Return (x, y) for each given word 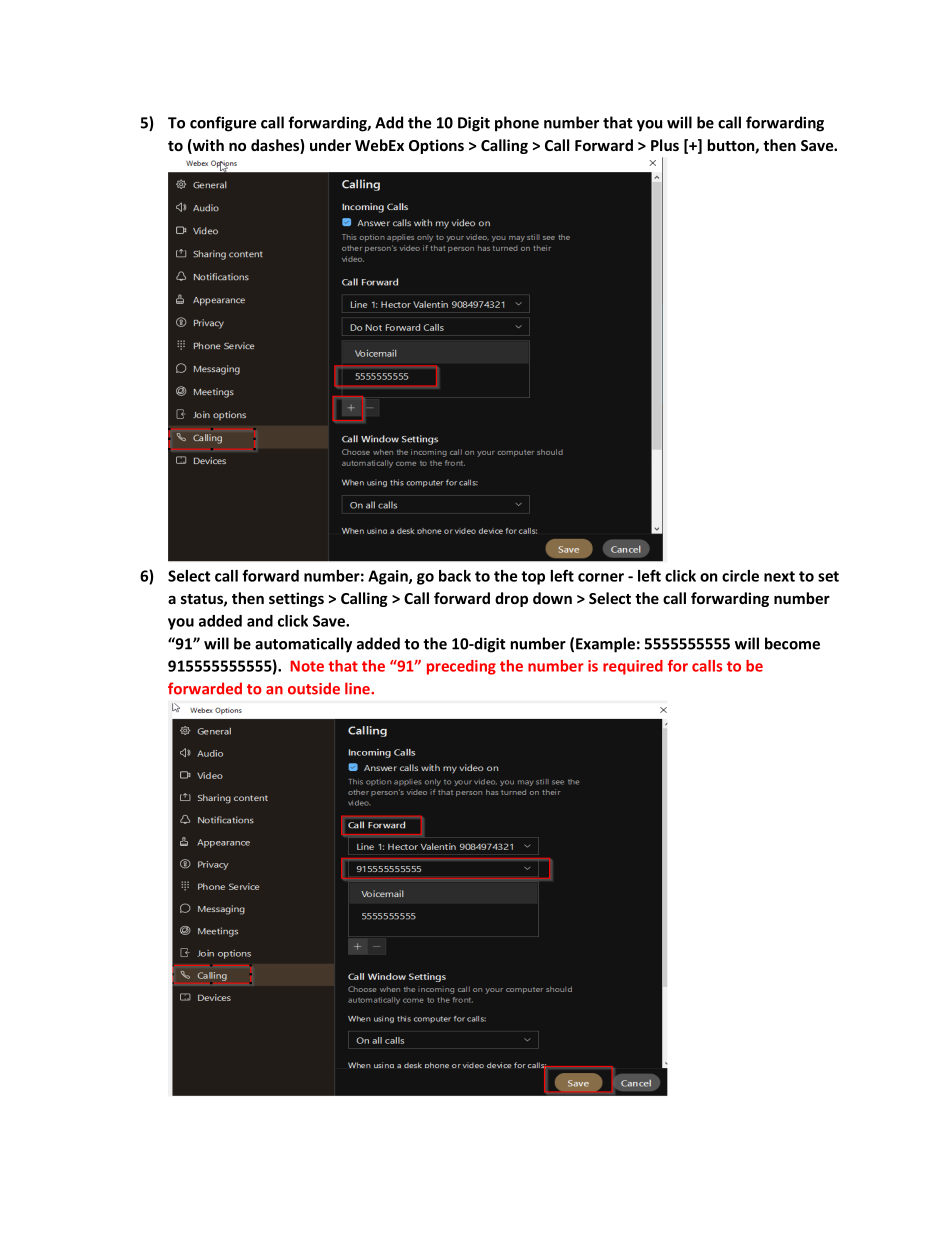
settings (296, 599)
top (533, 578)
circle (740, 576)
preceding (461, 667)
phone (517, 124)
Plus (665, 145)
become (792, 643)
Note (307, 666)
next (779, 576)
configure (223, 124)
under (330, 145)
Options (436, 146)
